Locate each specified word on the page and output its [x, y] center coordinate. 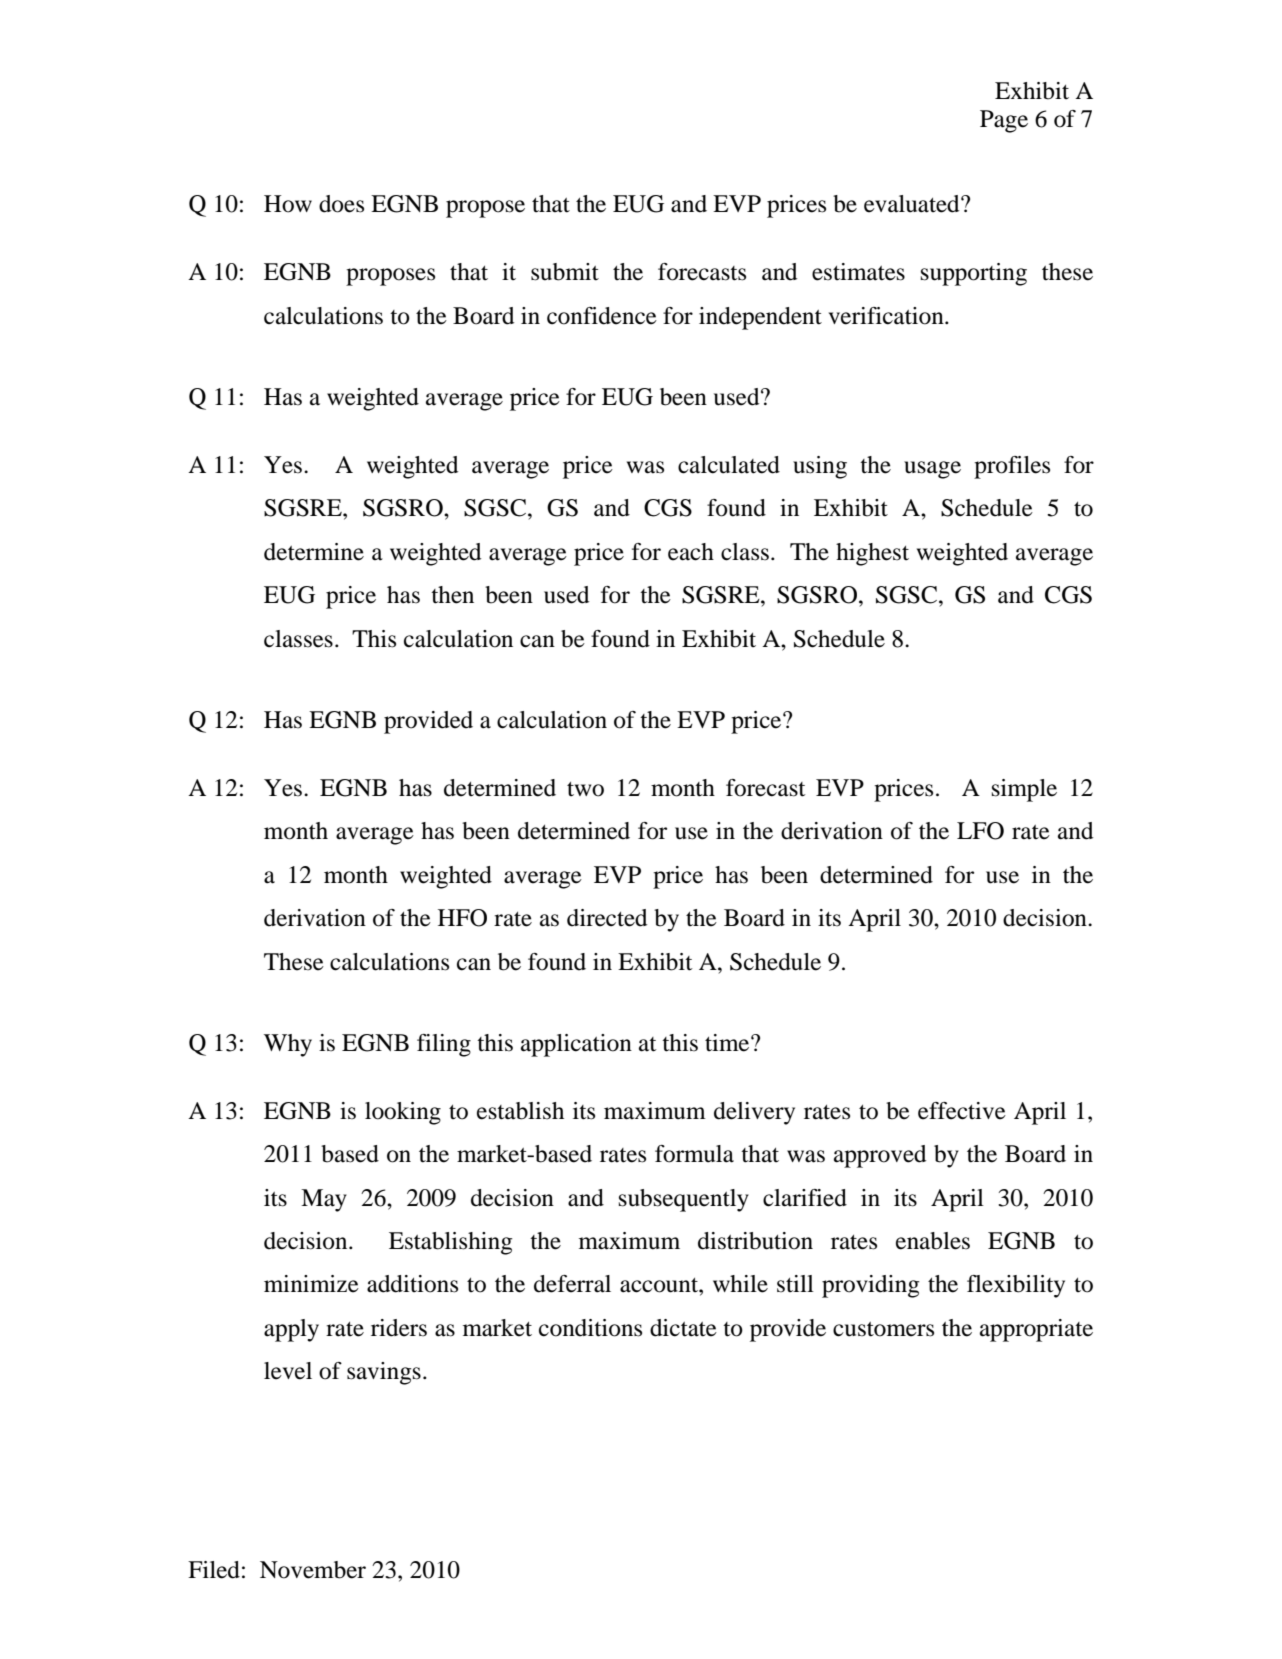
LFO [980, 831]
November [313, 1570]
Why [288, 1045]
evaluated [913, 204]
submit [565, 272]
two [585, 789]
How [288, 204]
